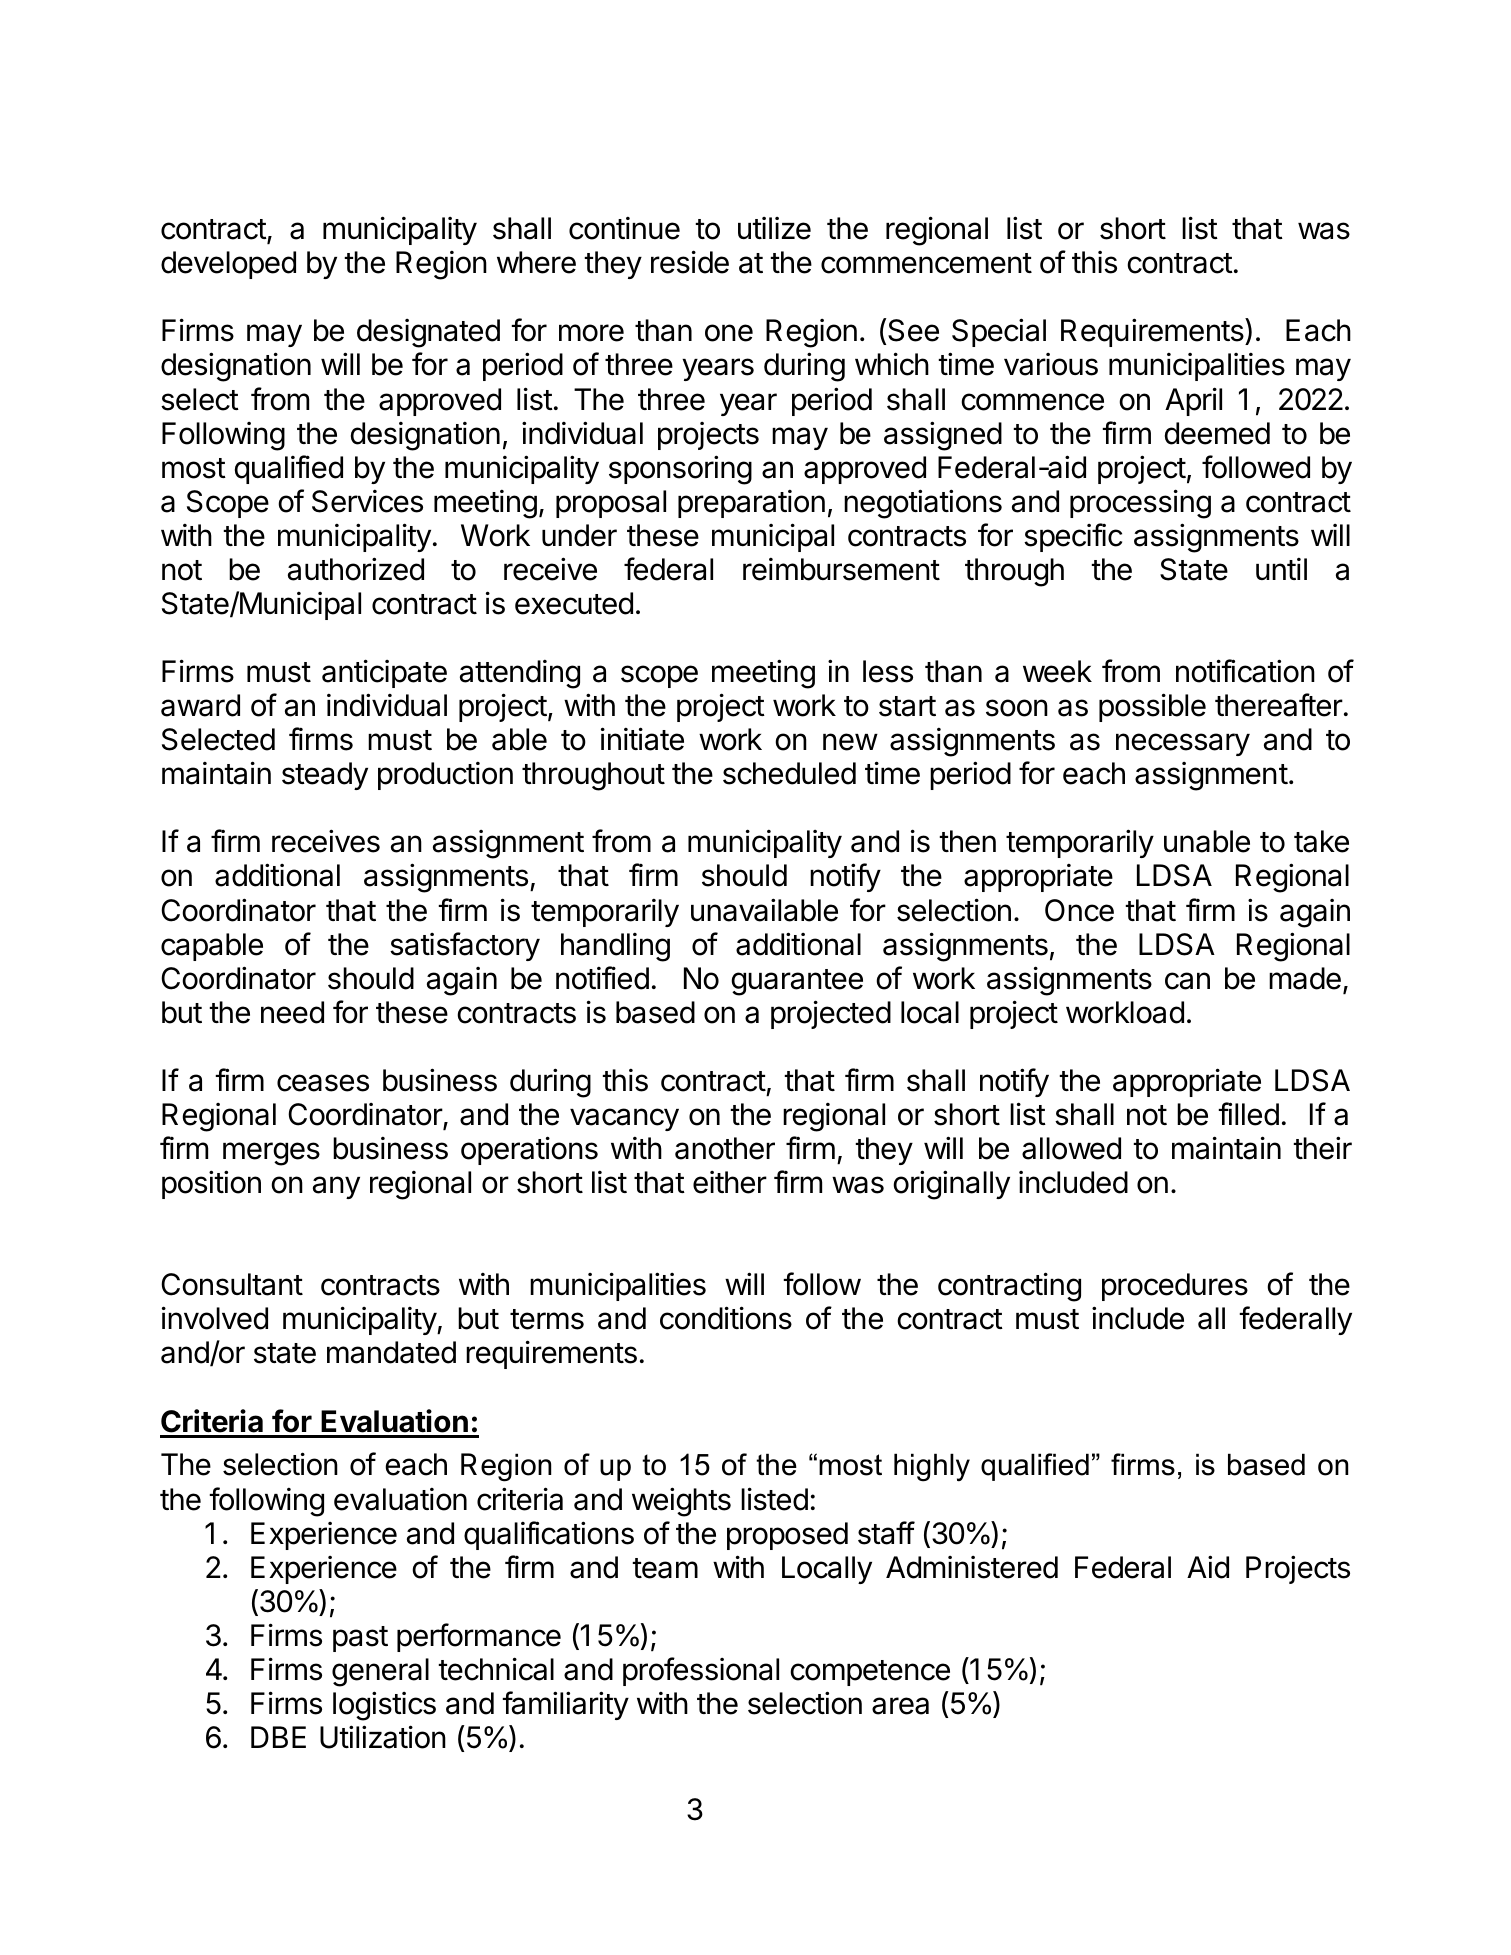 Image resolution: width=1511 pixels, height=1955 pixels. What do you see at coordinates (841, 569) in the screenshot?
I see `reimbursement` at bounding box center [841, 569].
